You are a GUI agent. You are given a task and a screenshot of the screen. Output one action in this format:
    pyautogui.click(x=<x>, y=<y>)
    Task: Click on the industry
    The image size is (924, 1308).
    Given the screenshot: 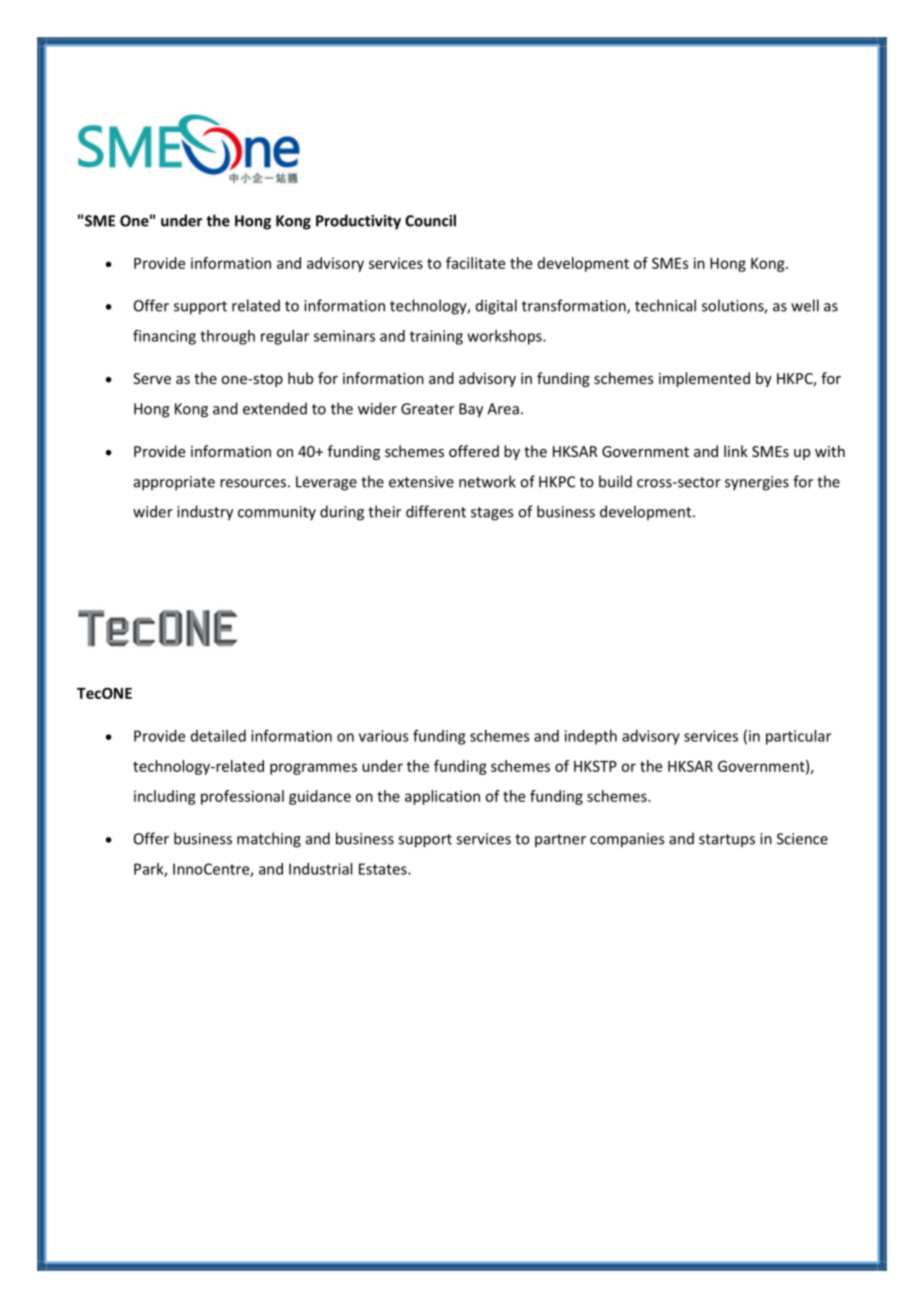 What is the action you would take?
    pyautogui.click(x=205, y=513)
